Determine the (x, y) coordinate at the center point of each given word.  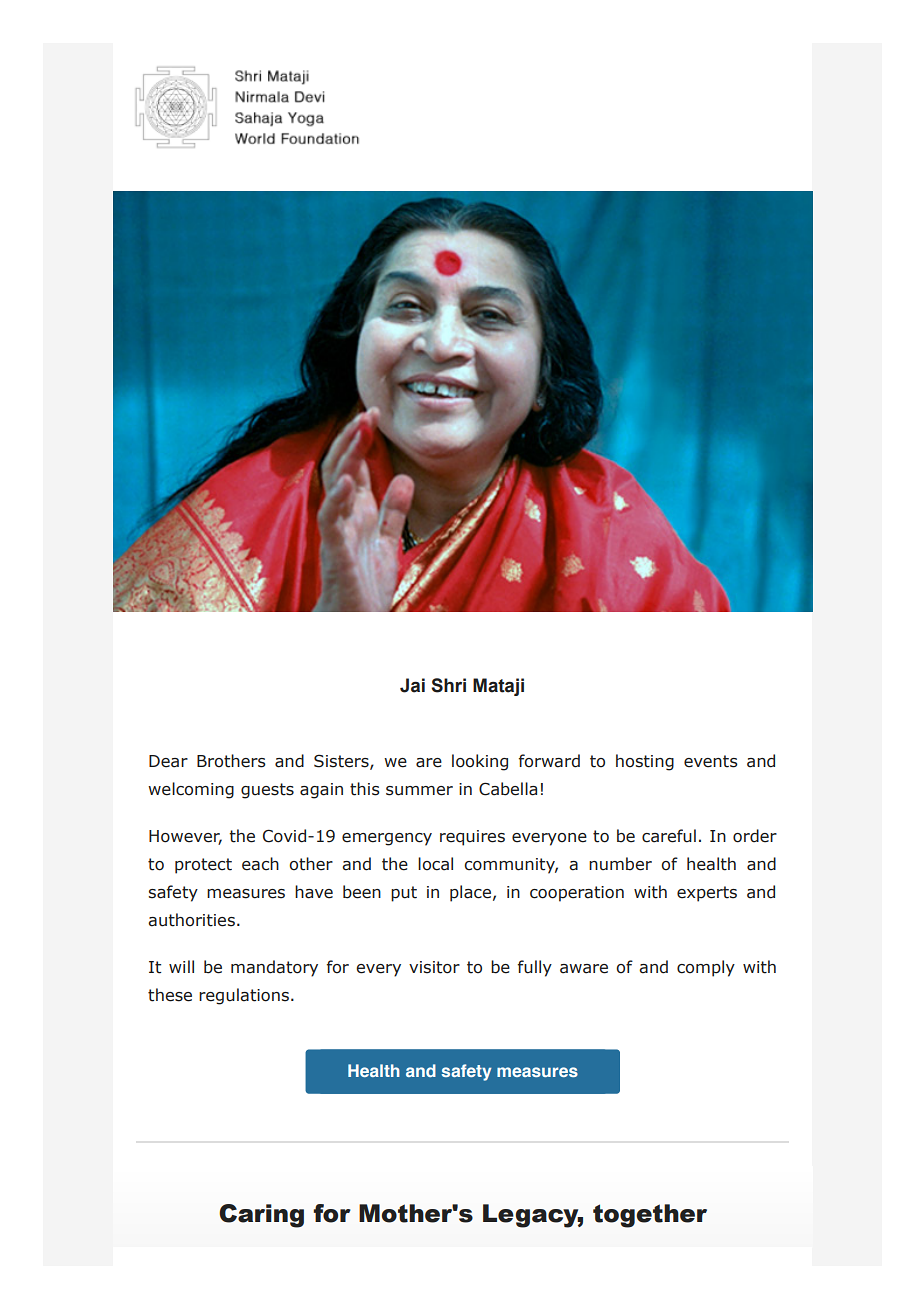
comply (706, 968)
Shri (448, 685)
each (260, 864)
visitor (434, 967)
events (711, 761)
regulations (244, 996)
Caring (261, 1216)
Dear (168, 761)
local (435, 864)
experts (707, 894)
